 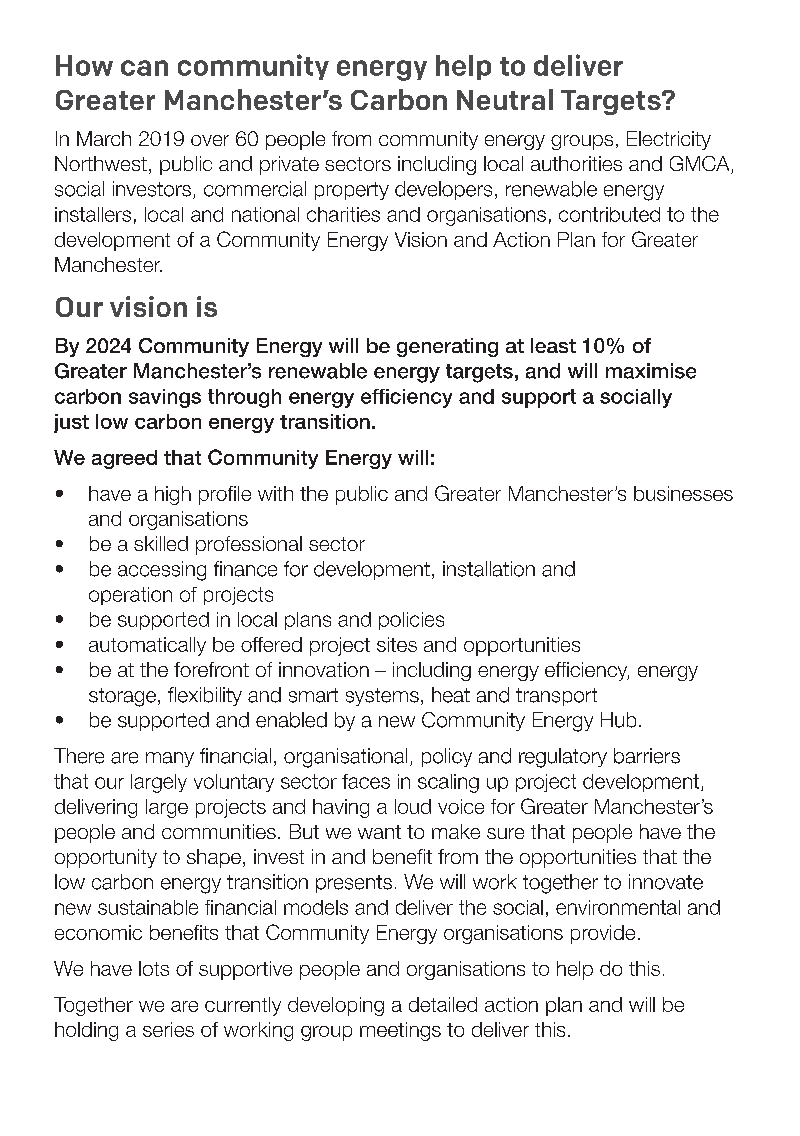 What do you see at coordinates (683, 493) in the page?
I see `businesses` at bounding box center [683, 493].
